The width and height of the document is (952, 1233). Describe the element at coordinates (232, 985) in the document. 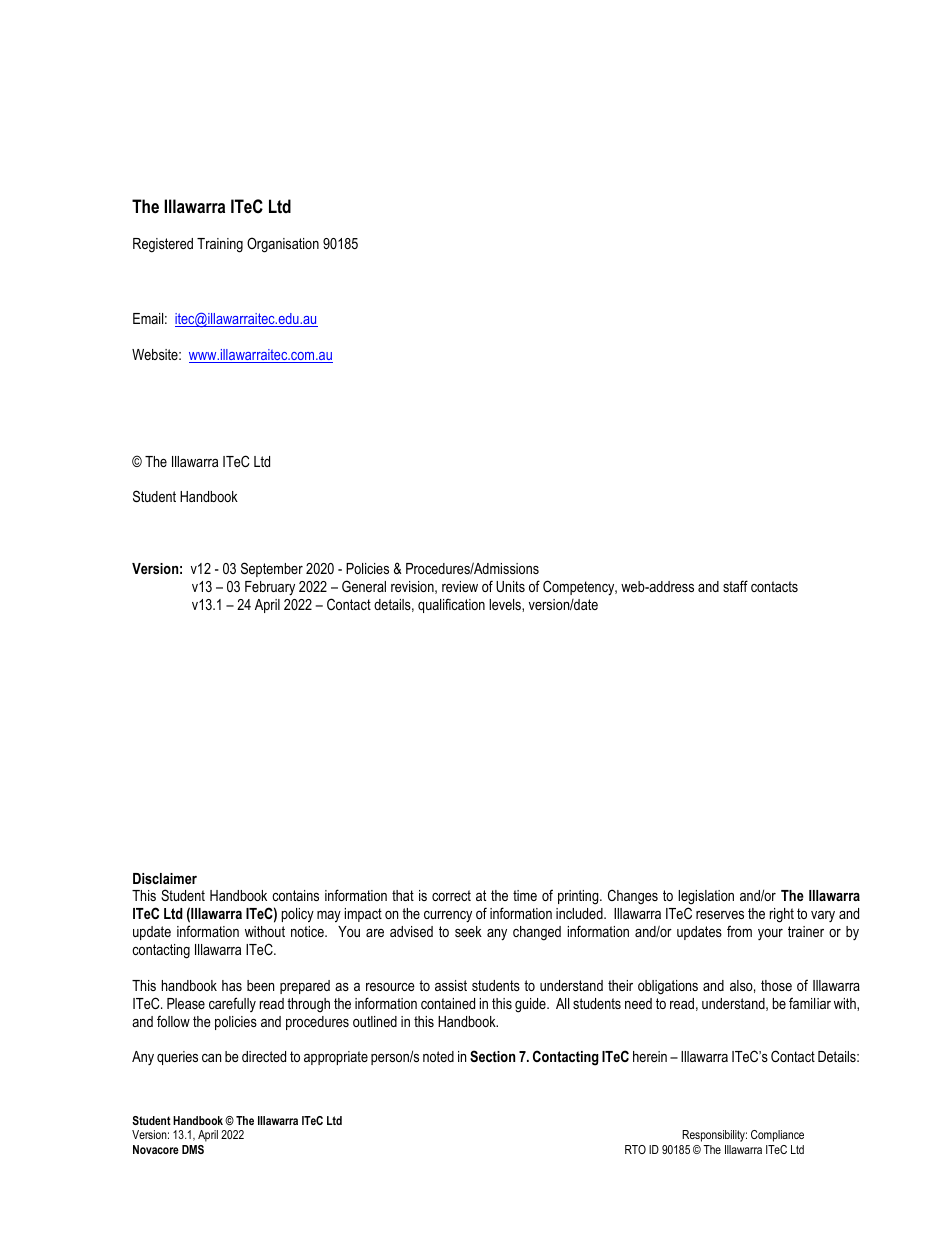

I see `has` at that location.
